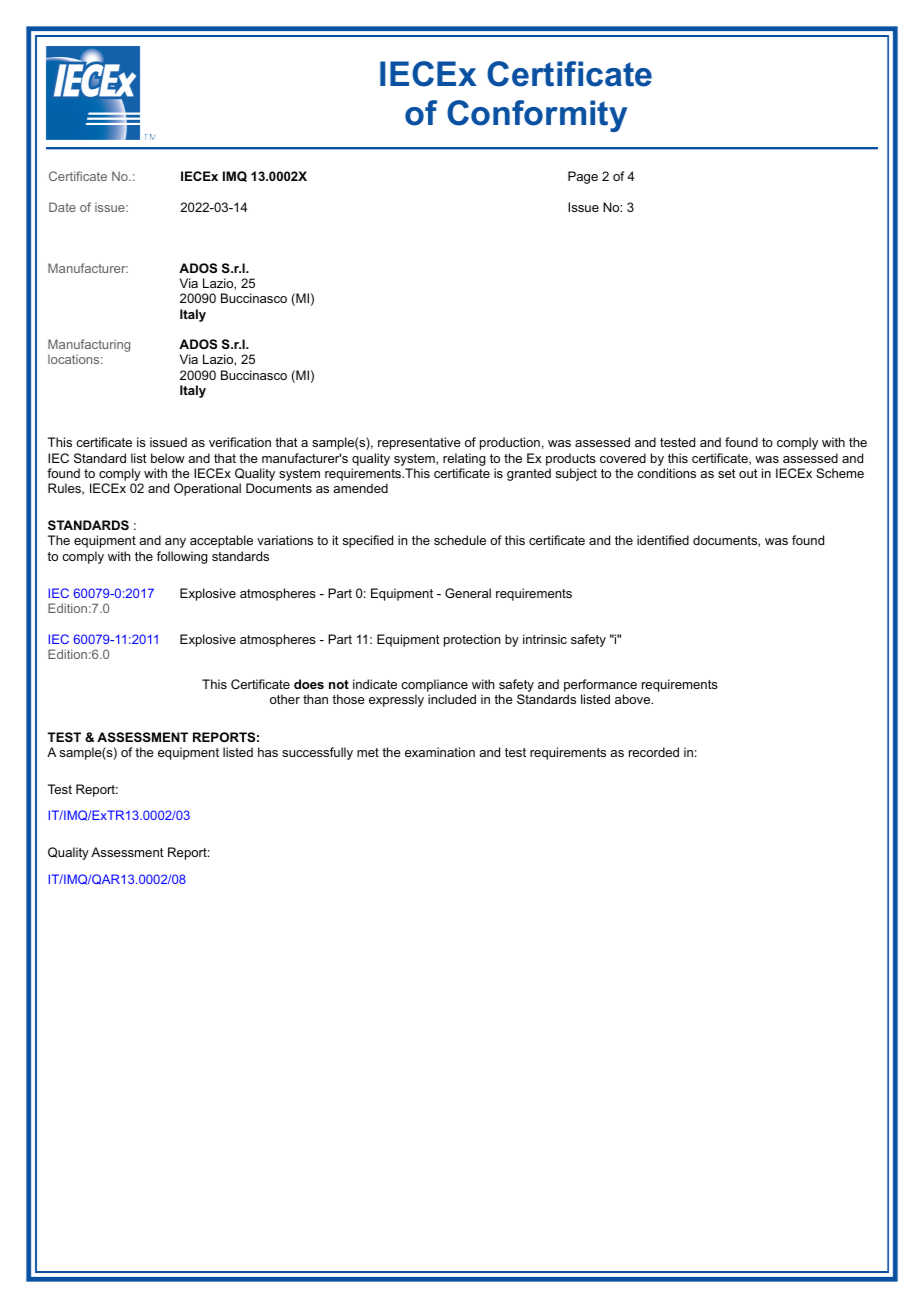  Describe the element at coordinates (62, 207) in the screenshot. I see `Date` at that location.
